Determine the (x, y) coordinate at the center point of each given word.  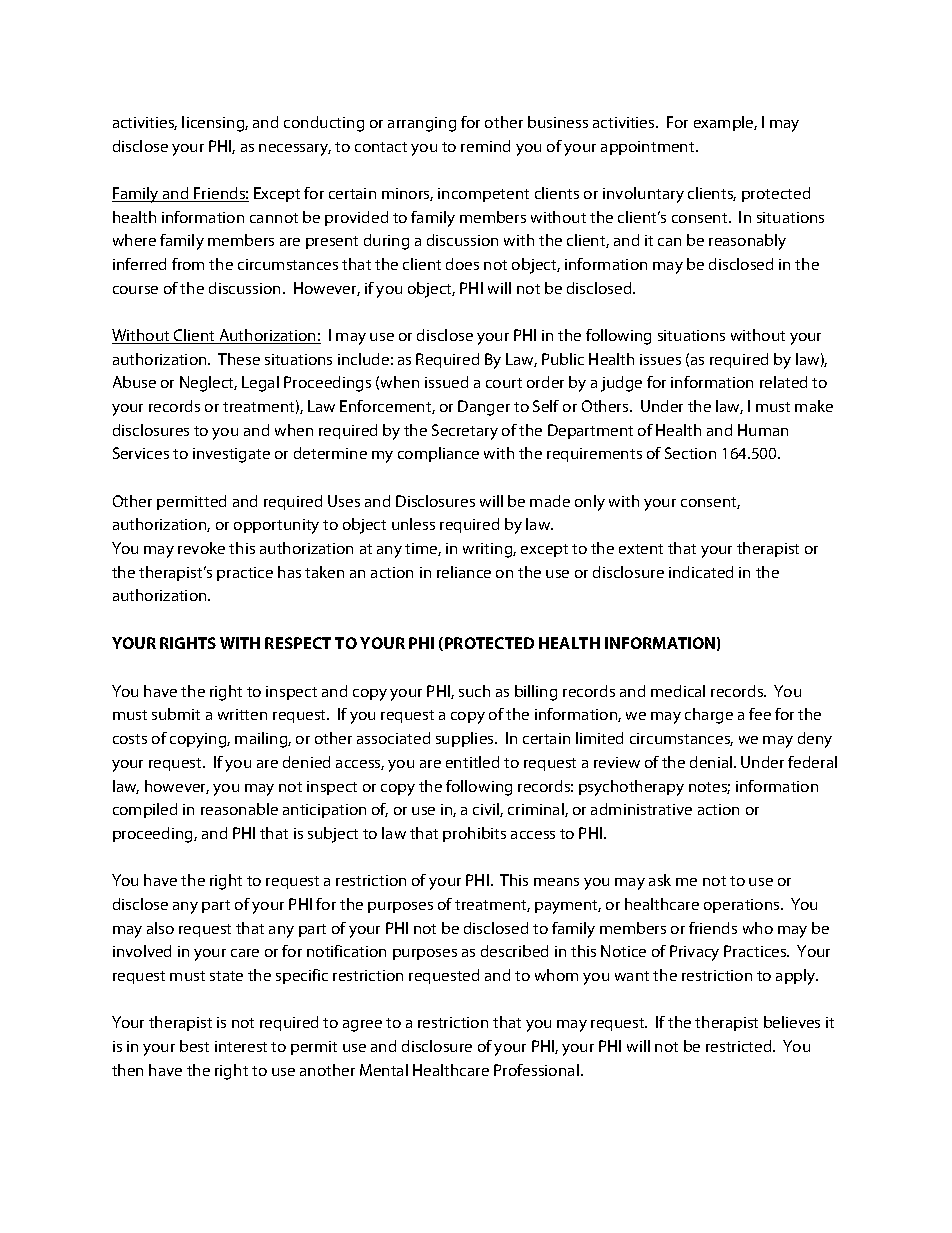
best (194, 1046)
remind (485, 146)
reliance (464, 572)
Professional (536, 1070)
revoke (201, 548)
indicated (701, 572)
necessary (295, 150)
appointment (649, 148)
